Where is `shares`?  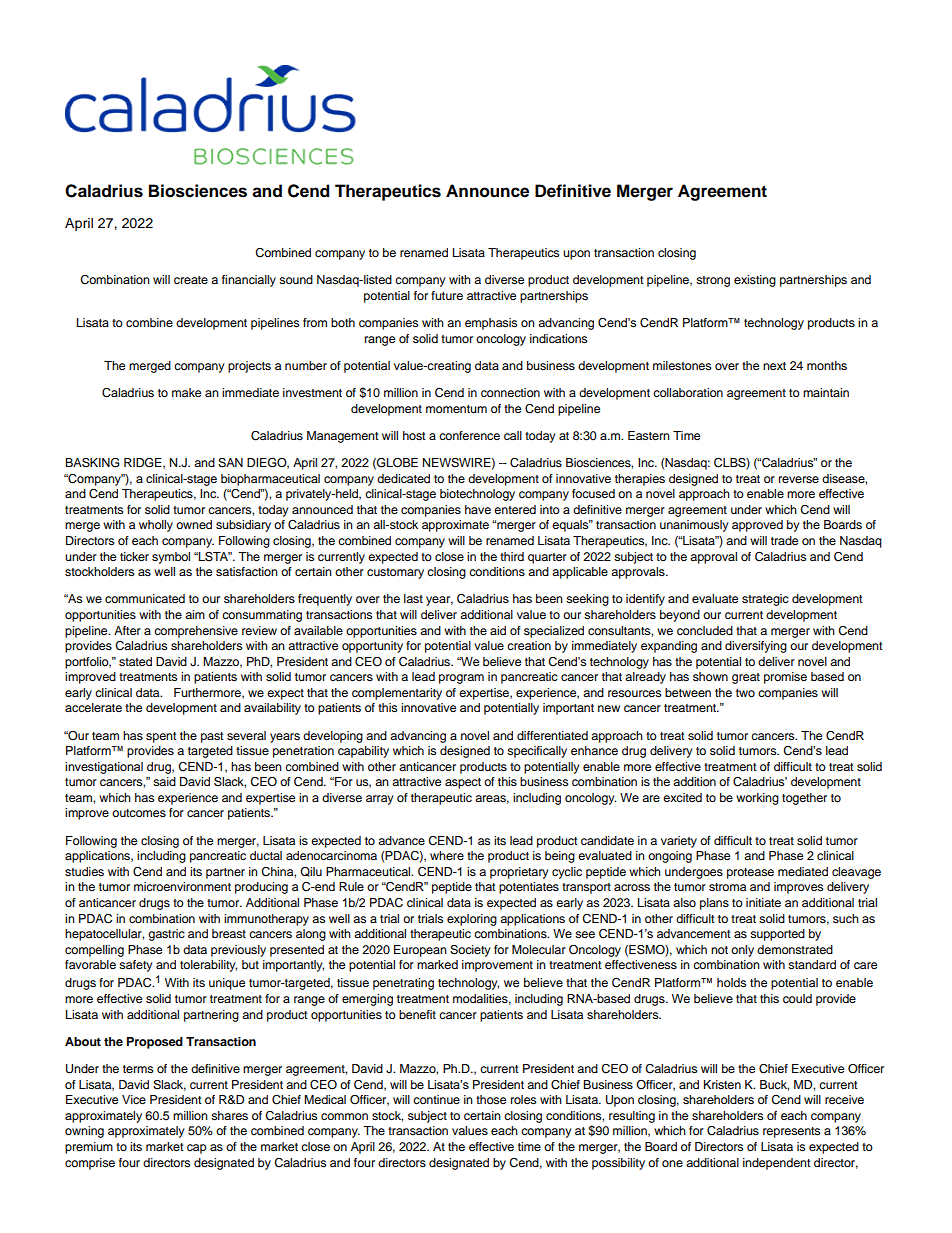
shares is located at coordinates (229, 1115).
